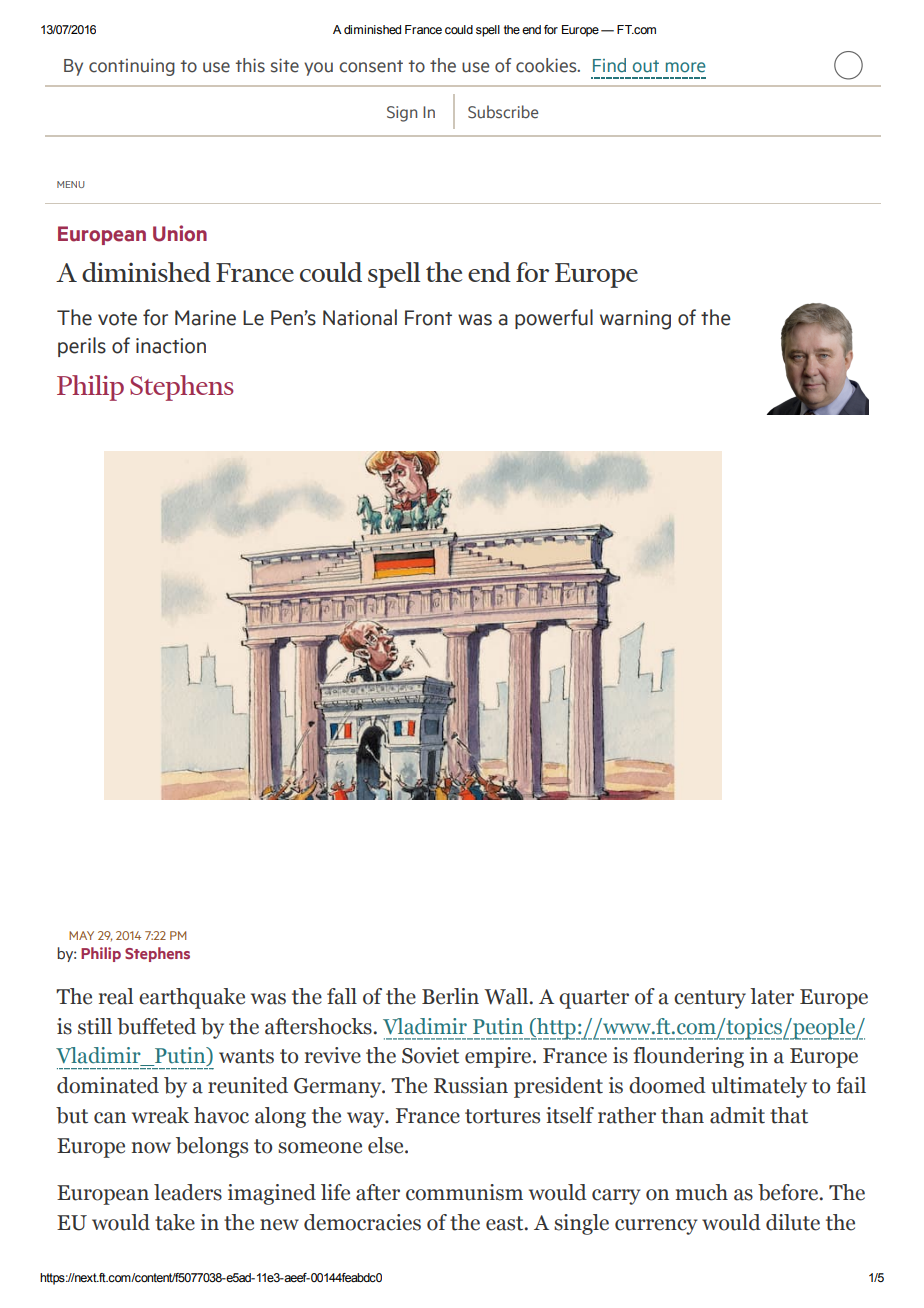 This screenshot has height=1308, width=924. I want to click on MAY, so click(81, 935).
